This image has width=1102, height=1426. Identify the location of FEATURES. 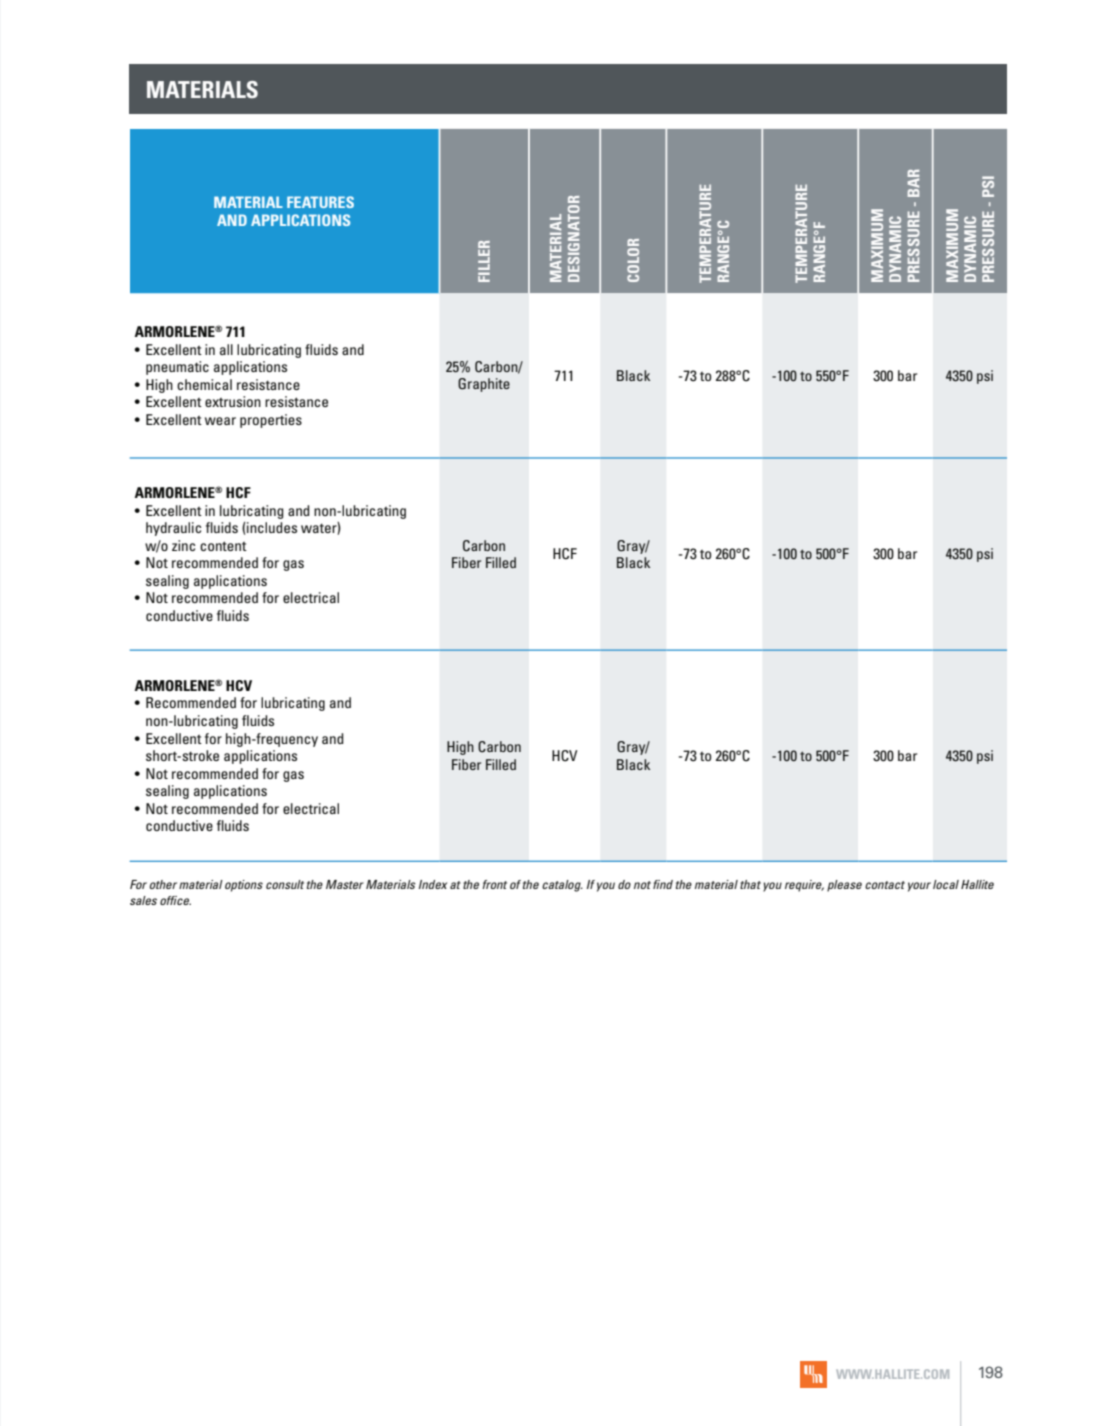
(320, 202).
